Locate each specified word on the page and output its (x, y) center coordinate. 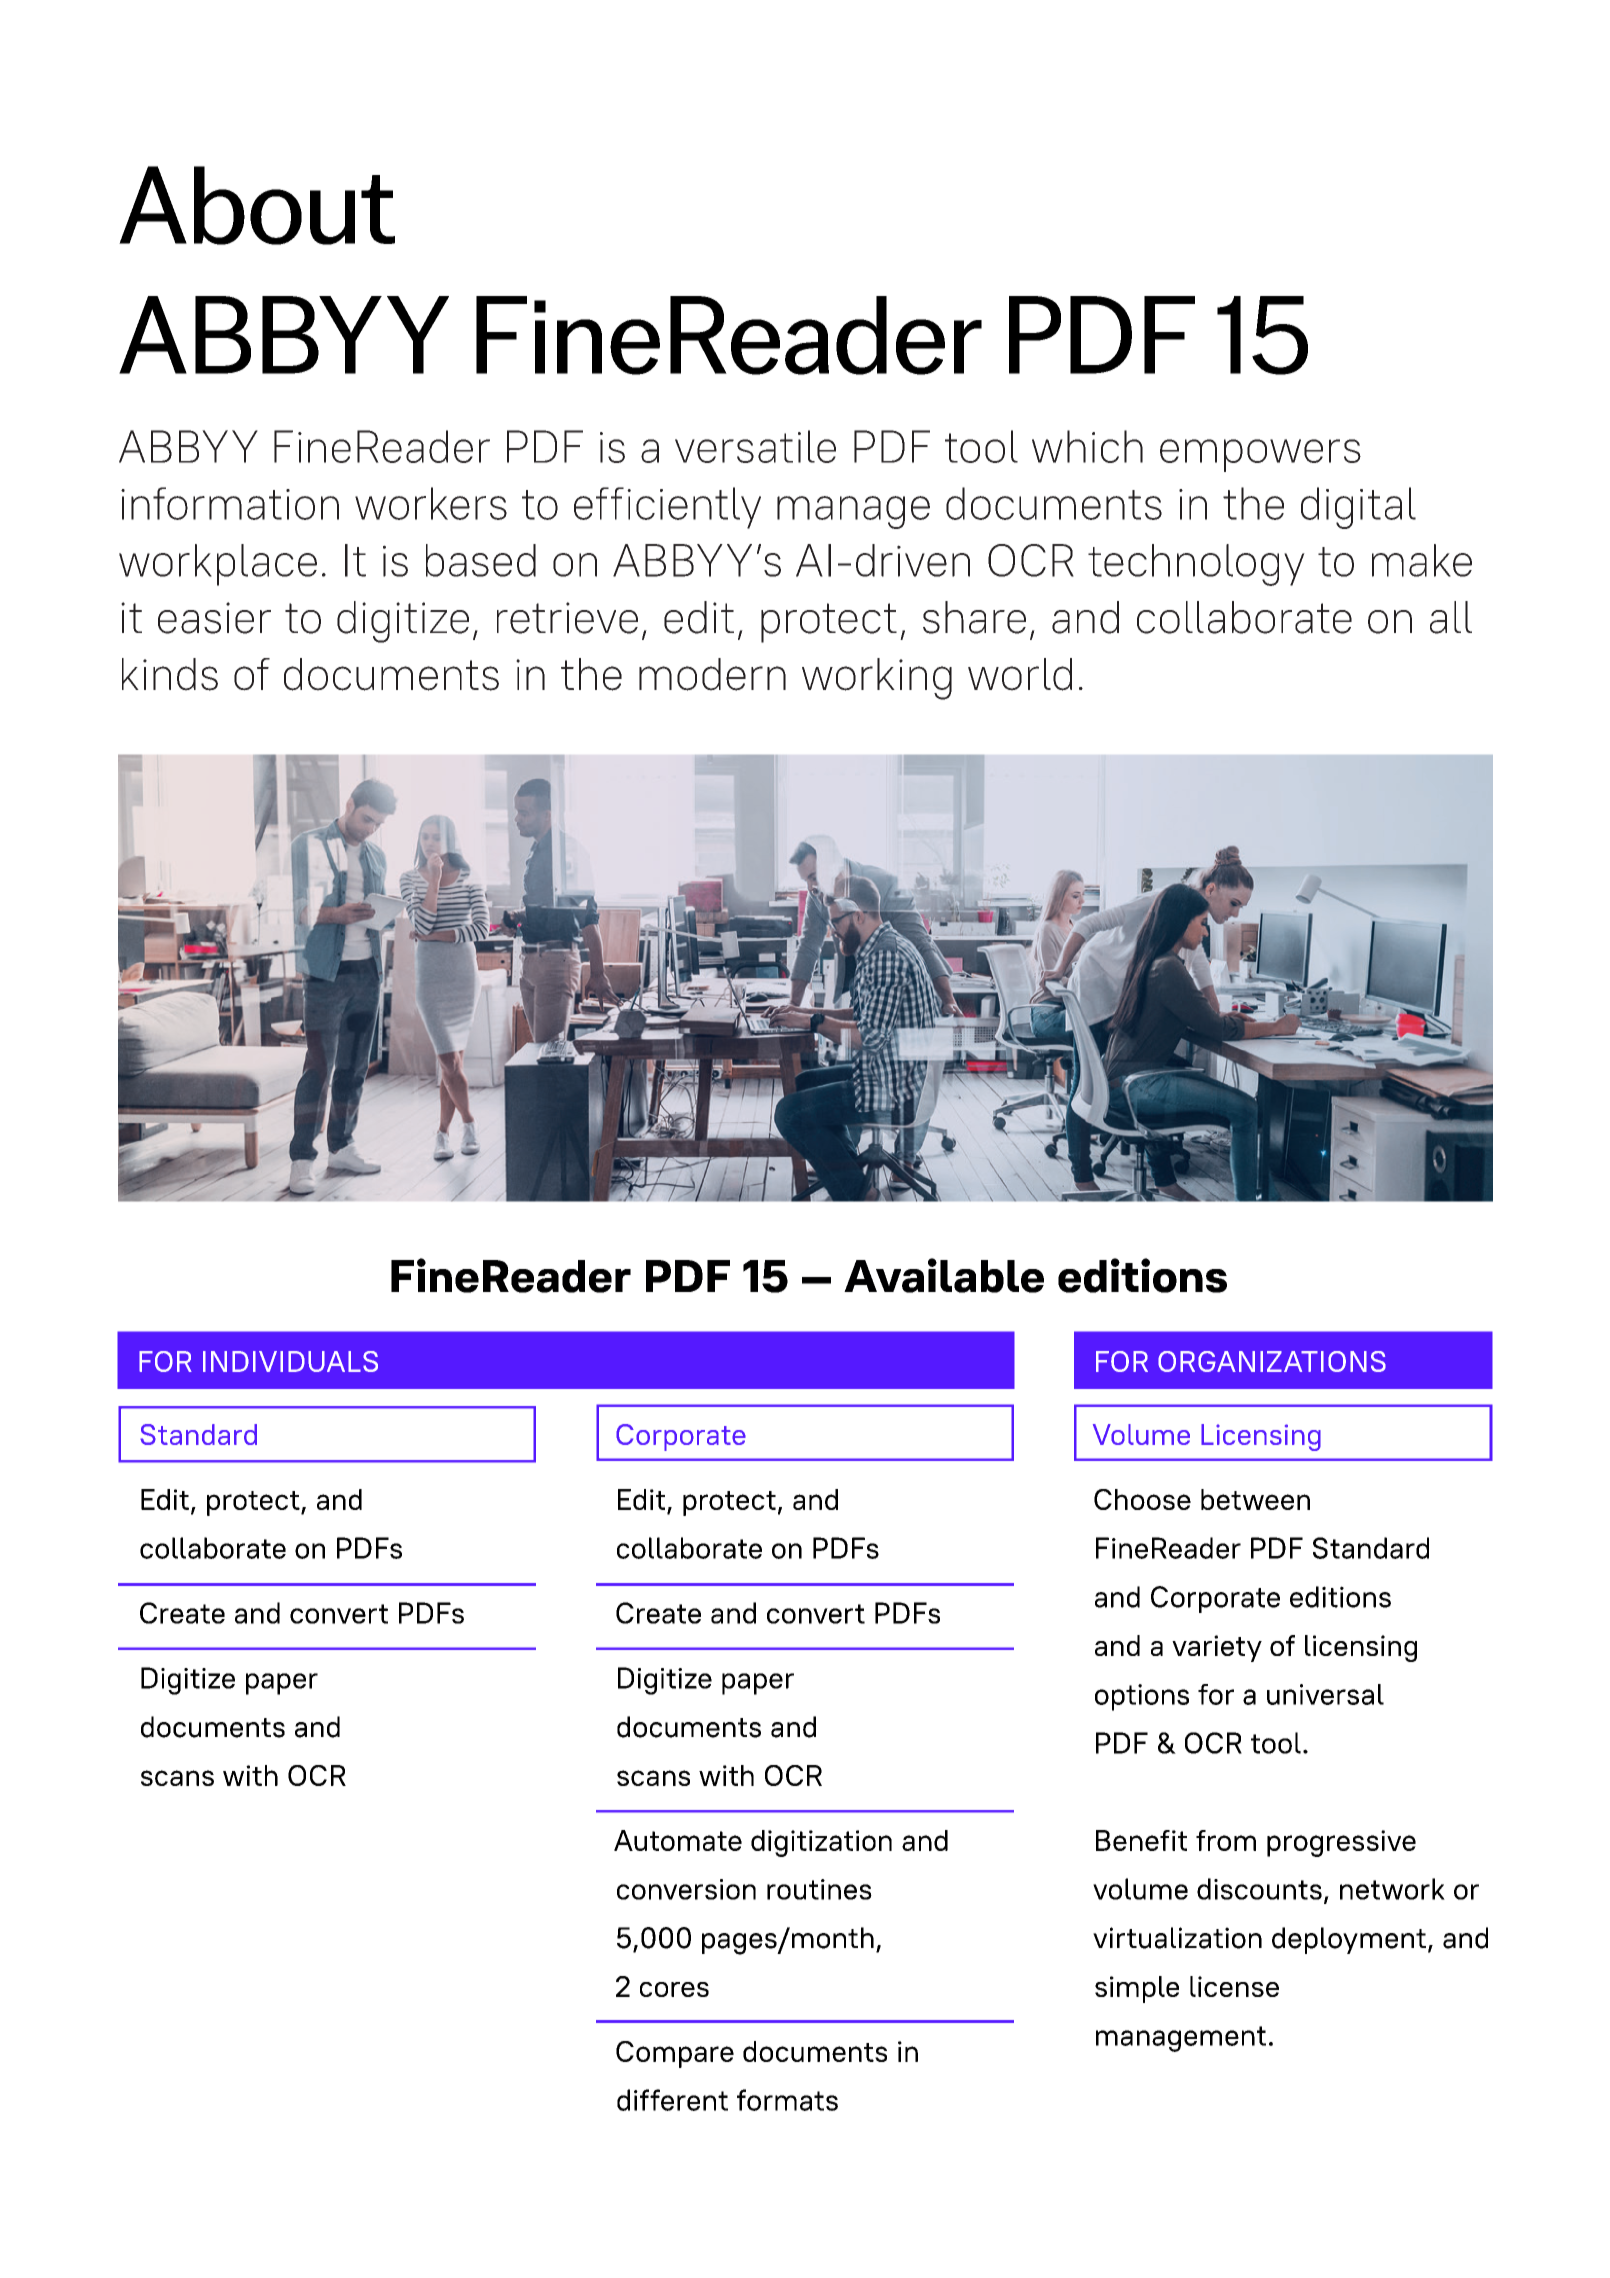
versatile (755, 446)
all (1451, 617)
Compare (675, 2054)
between (1255, 1499)
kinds (170, 674)
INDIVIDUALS (290, 1361)
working (877, 679)
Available (944, 1275)
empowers (1260, 455)
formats (787, 2100)
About (257, 205)
